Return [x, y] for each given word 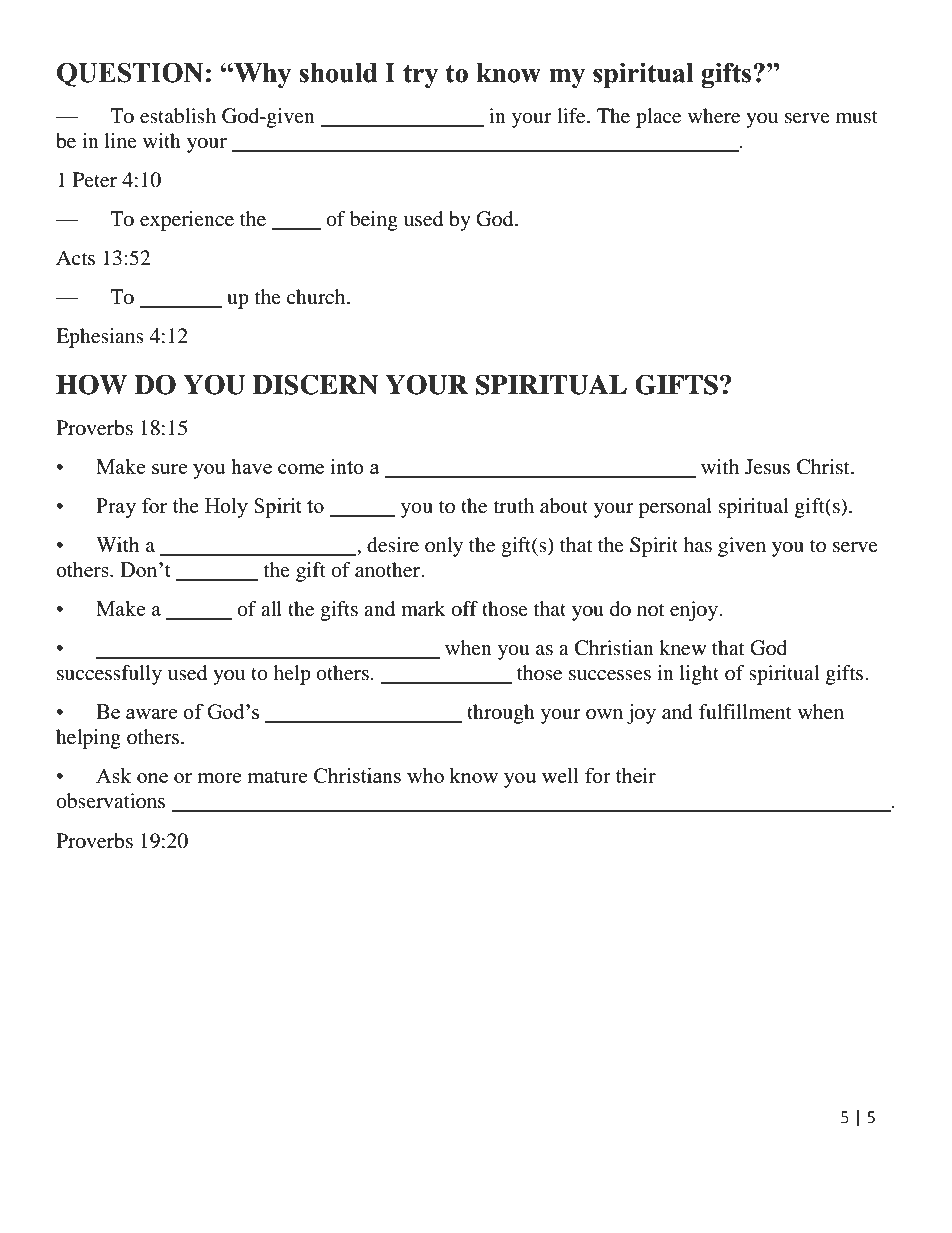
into [347, 466]
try [420, 76]
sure [169, 469]
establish [178, 116]
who [425, 775]
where [714, 116]
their [635, 775]
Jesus [767, 467]
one [152, 778]
